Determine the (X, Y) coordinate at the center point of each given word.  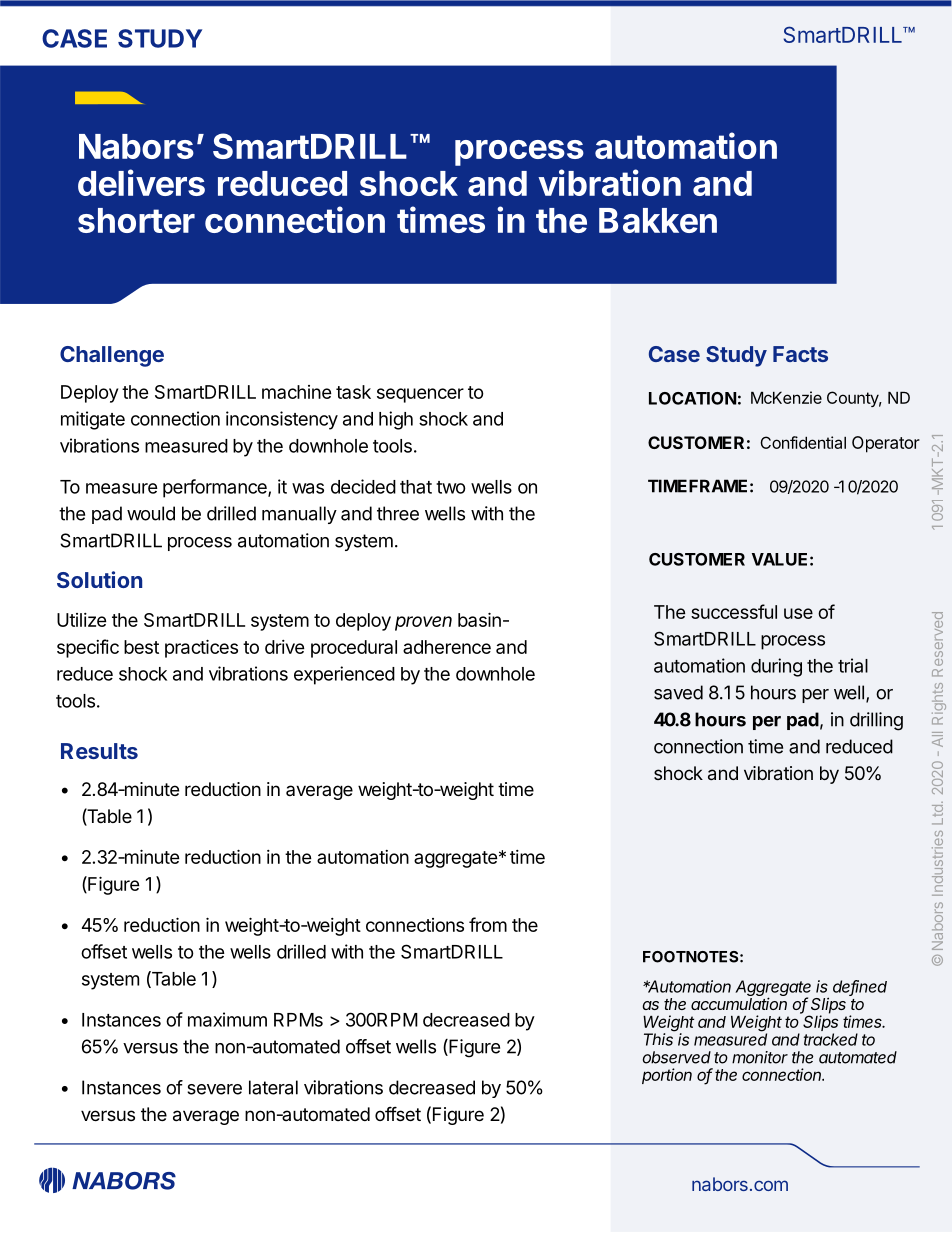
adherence (447, 647)
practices (201, 648)
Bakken (658, 220)
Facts (800, 354)
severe (214, 1089)
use (798, 613)
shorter (136, 220)
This (659, 1038)
